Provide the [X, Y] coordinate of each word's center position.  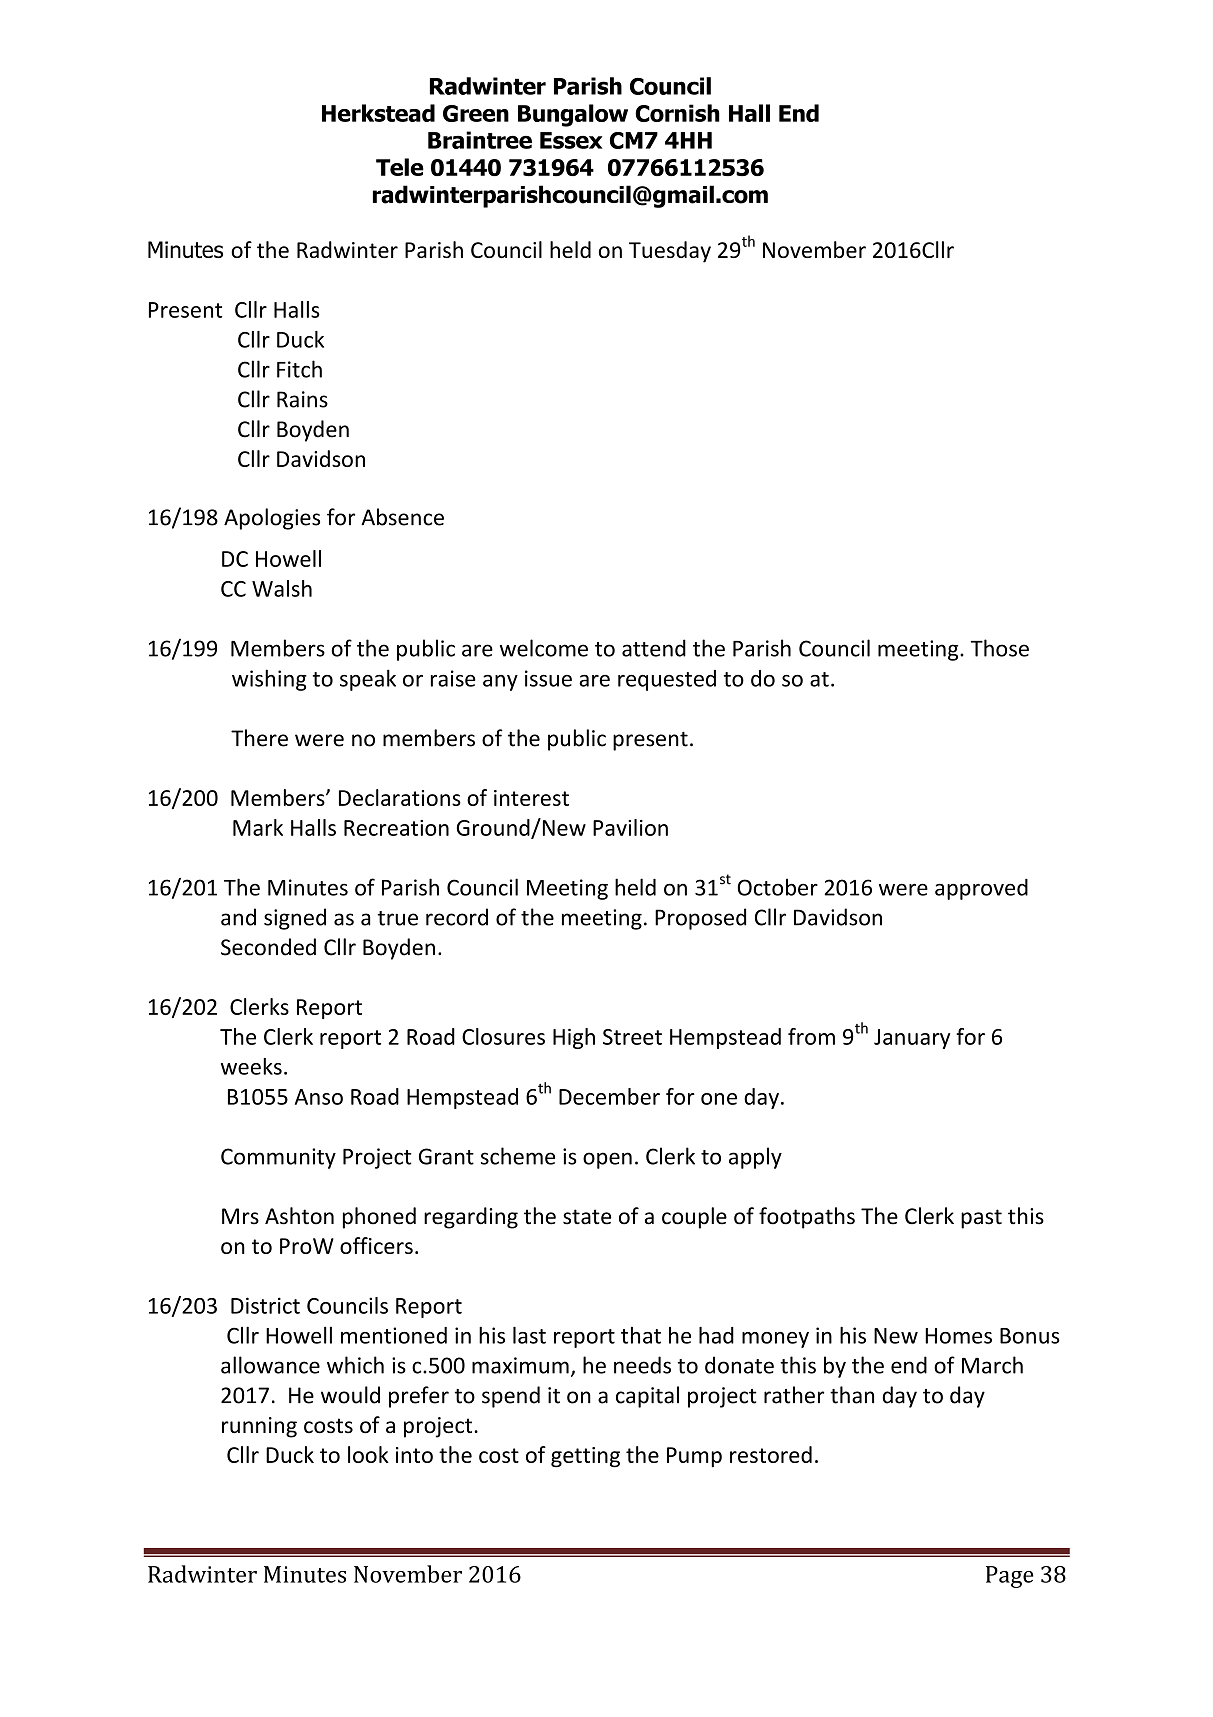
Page [1010, 1577]
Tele [400, 167]
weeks [251, 1066]
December [609, 1096]
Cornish [677, 113]
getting [585, 1457]
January [912, 1039]
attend [654, 648]
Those [1000, 648]
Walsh [282, 588]
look [368, 1454]
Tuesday [670, 252]
